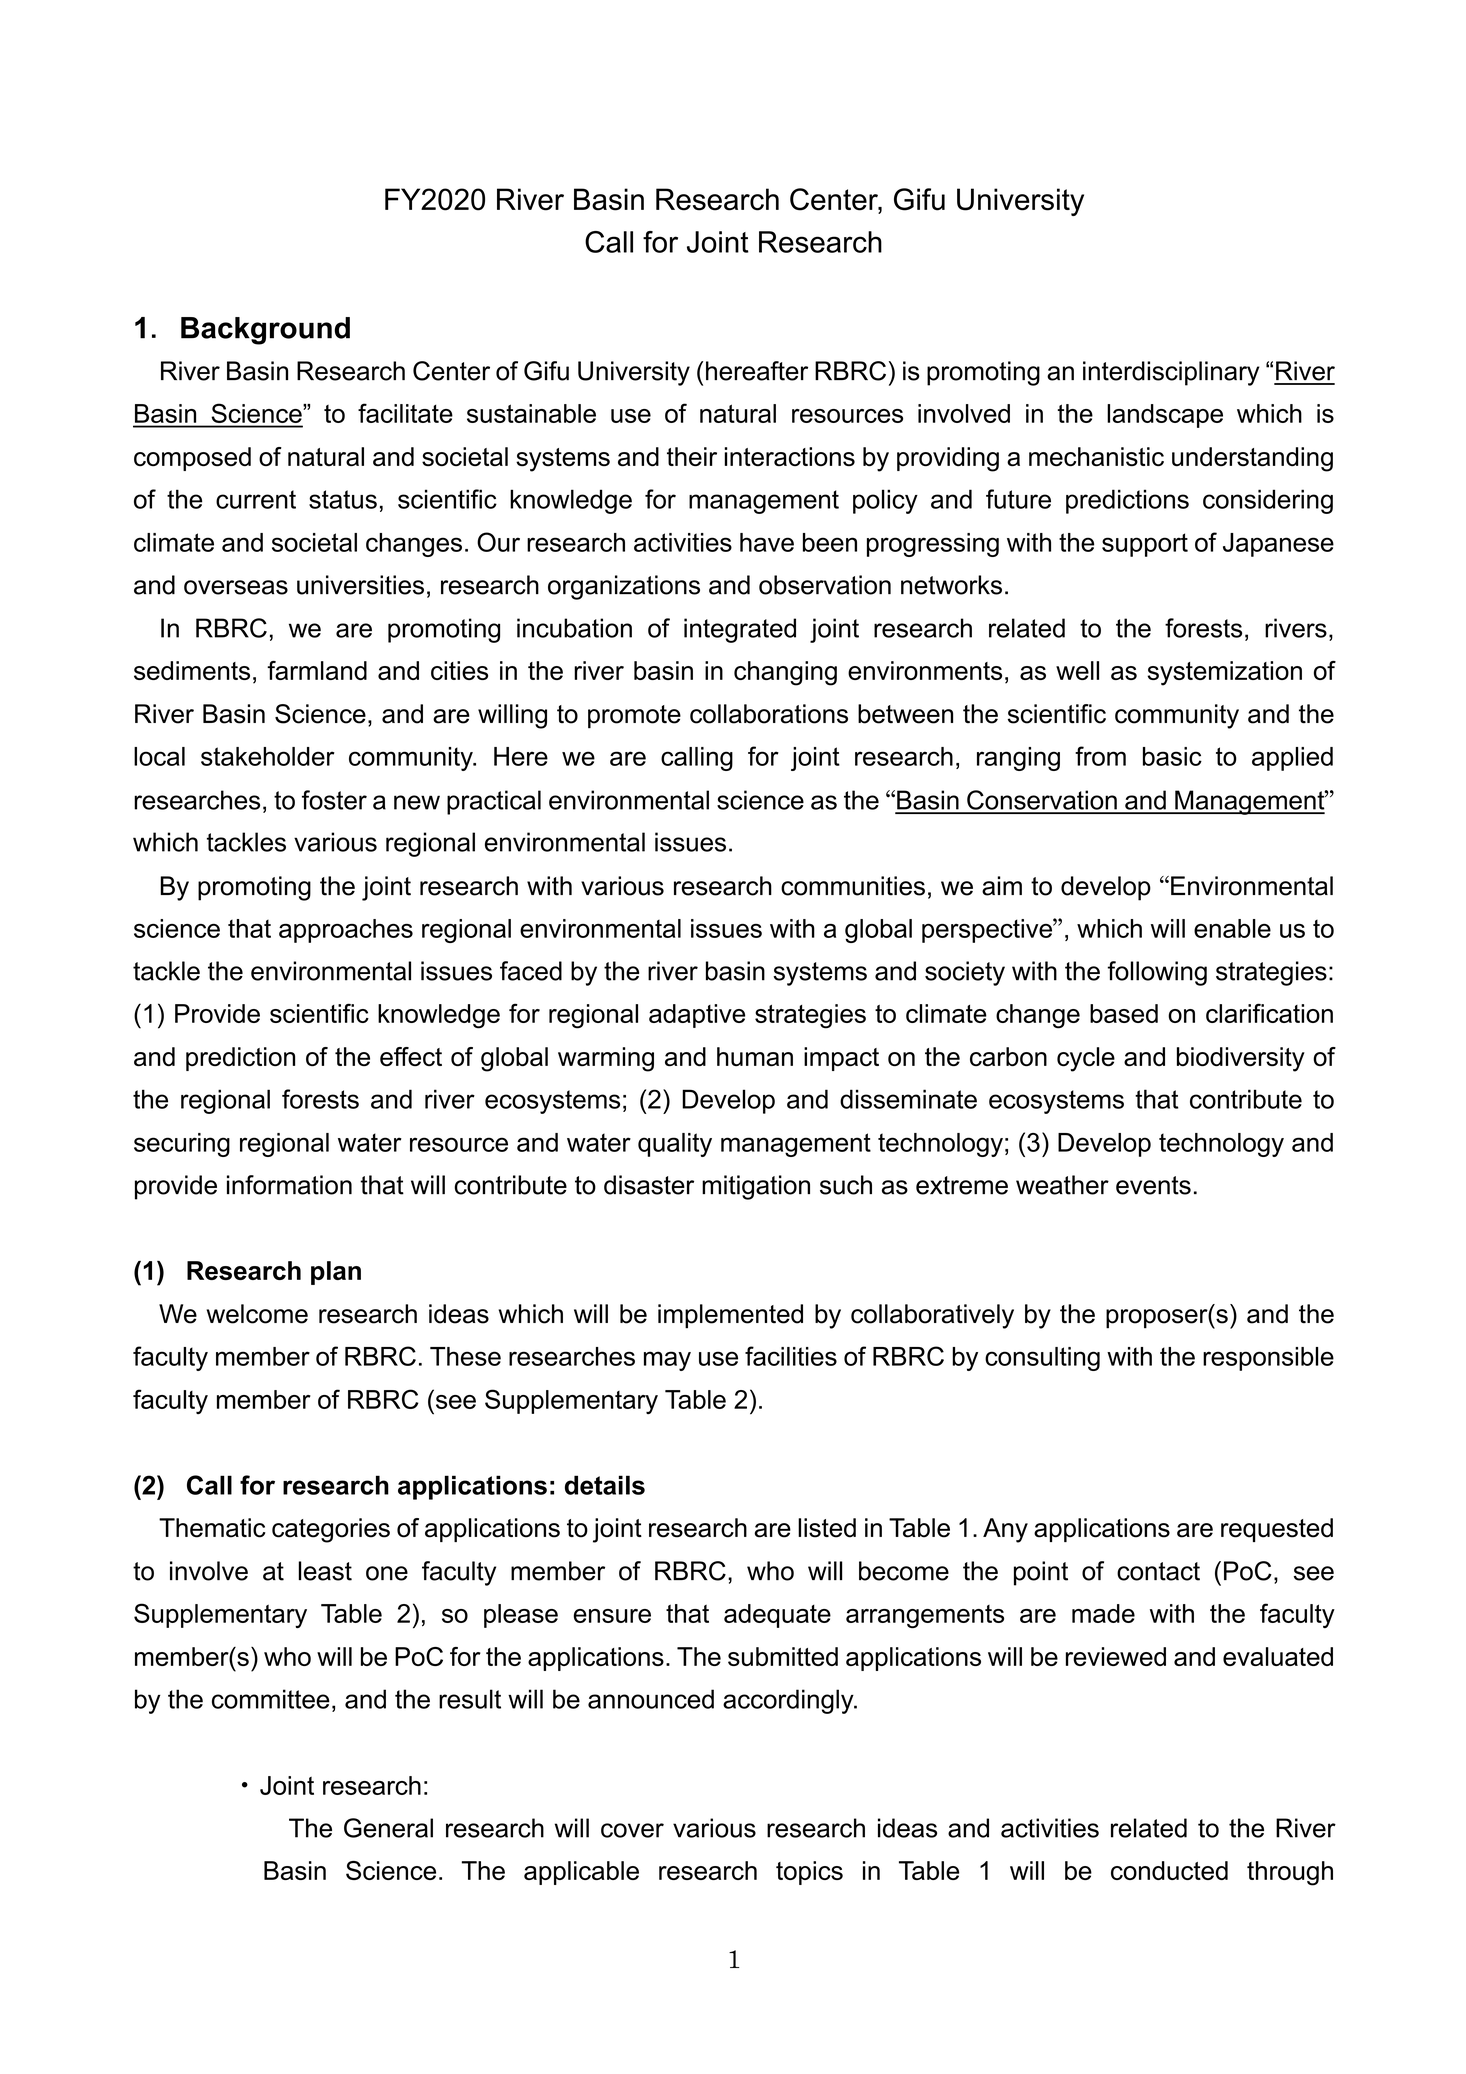 This document has width=1466, height=2074. I want to click on General, so click(388, 1828).
